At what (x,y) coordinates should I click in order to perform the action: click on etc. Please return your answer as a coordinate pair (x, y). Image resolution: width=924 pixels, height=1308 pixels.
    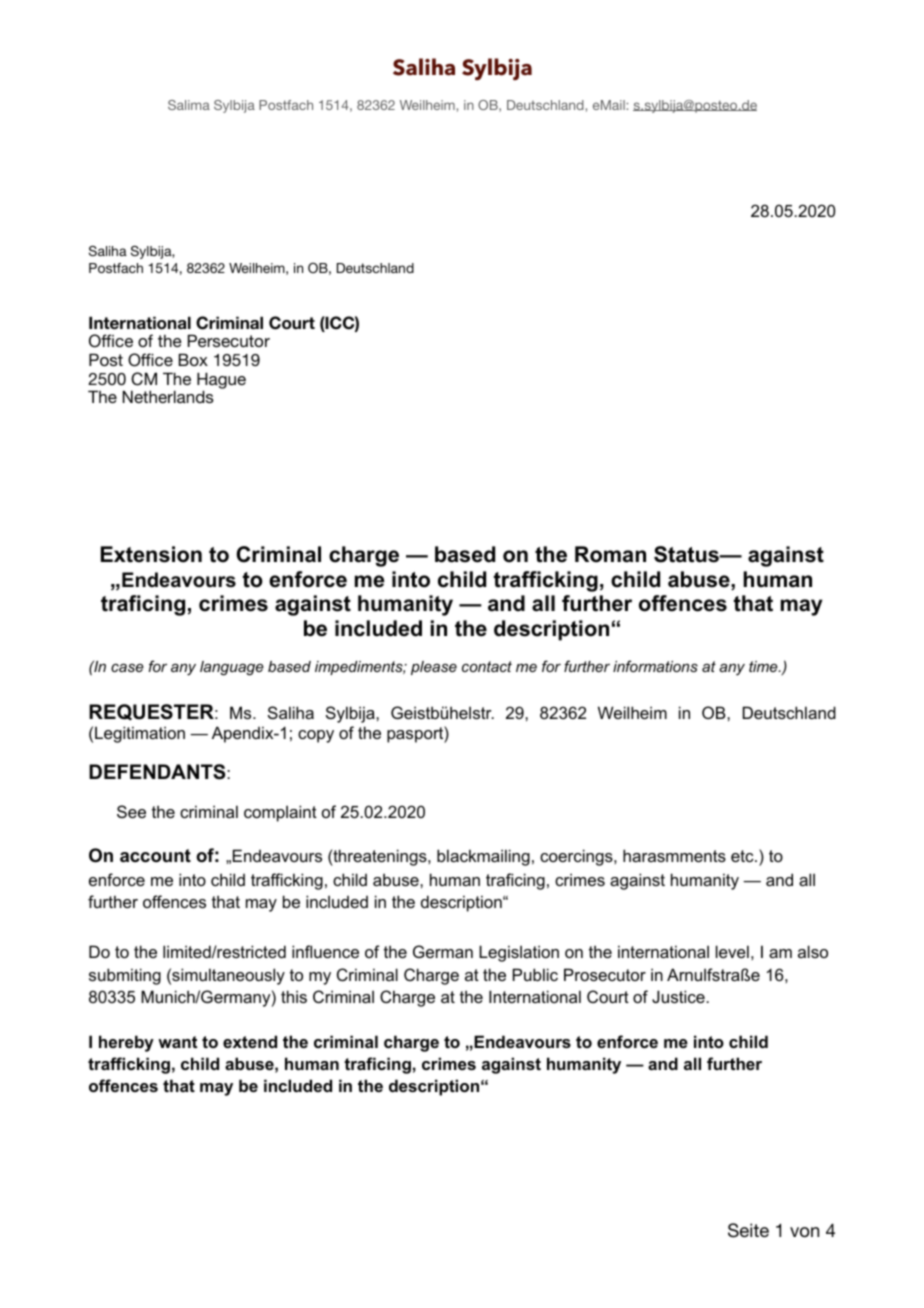
    Looking at the image, I should click on (743, 856).
